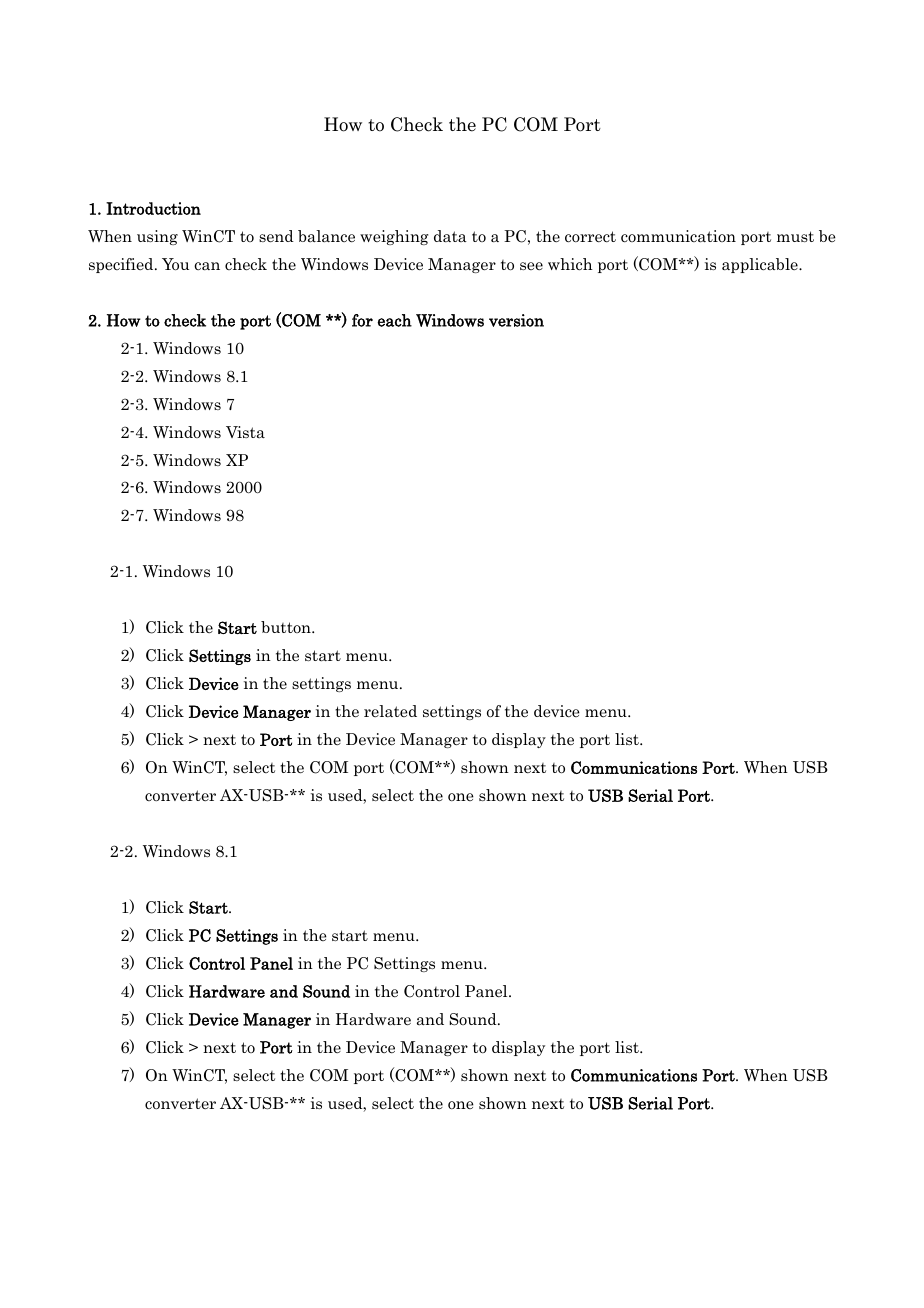 This image has height=1308, width=924. I want to click on applicable, so click(761, 265).
